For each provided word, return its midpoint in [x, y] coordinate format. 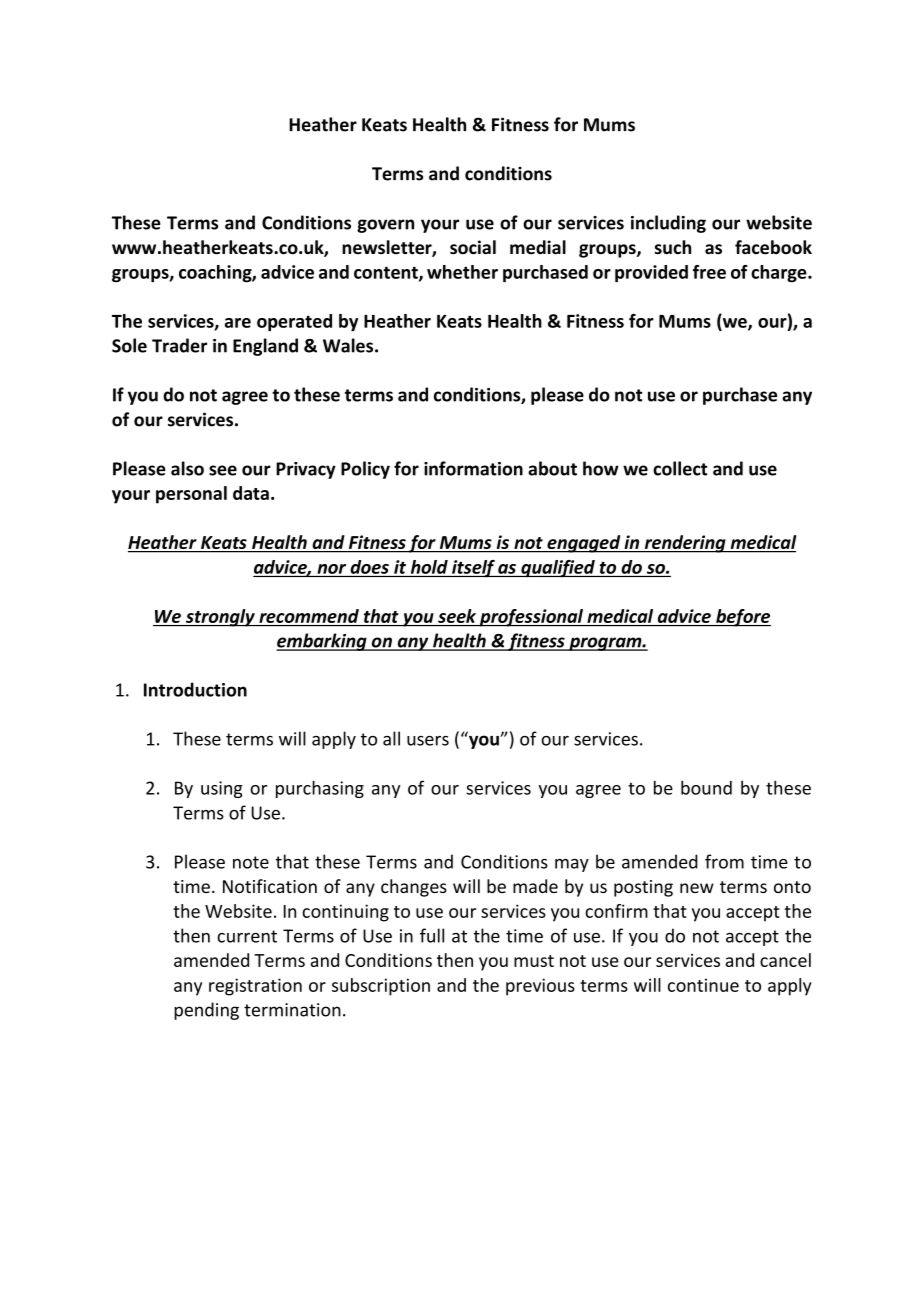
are [238, 323]
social [473, 247]
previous [540, 987]
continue [703, 985]
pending [206, 1011]
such [673, 247]
